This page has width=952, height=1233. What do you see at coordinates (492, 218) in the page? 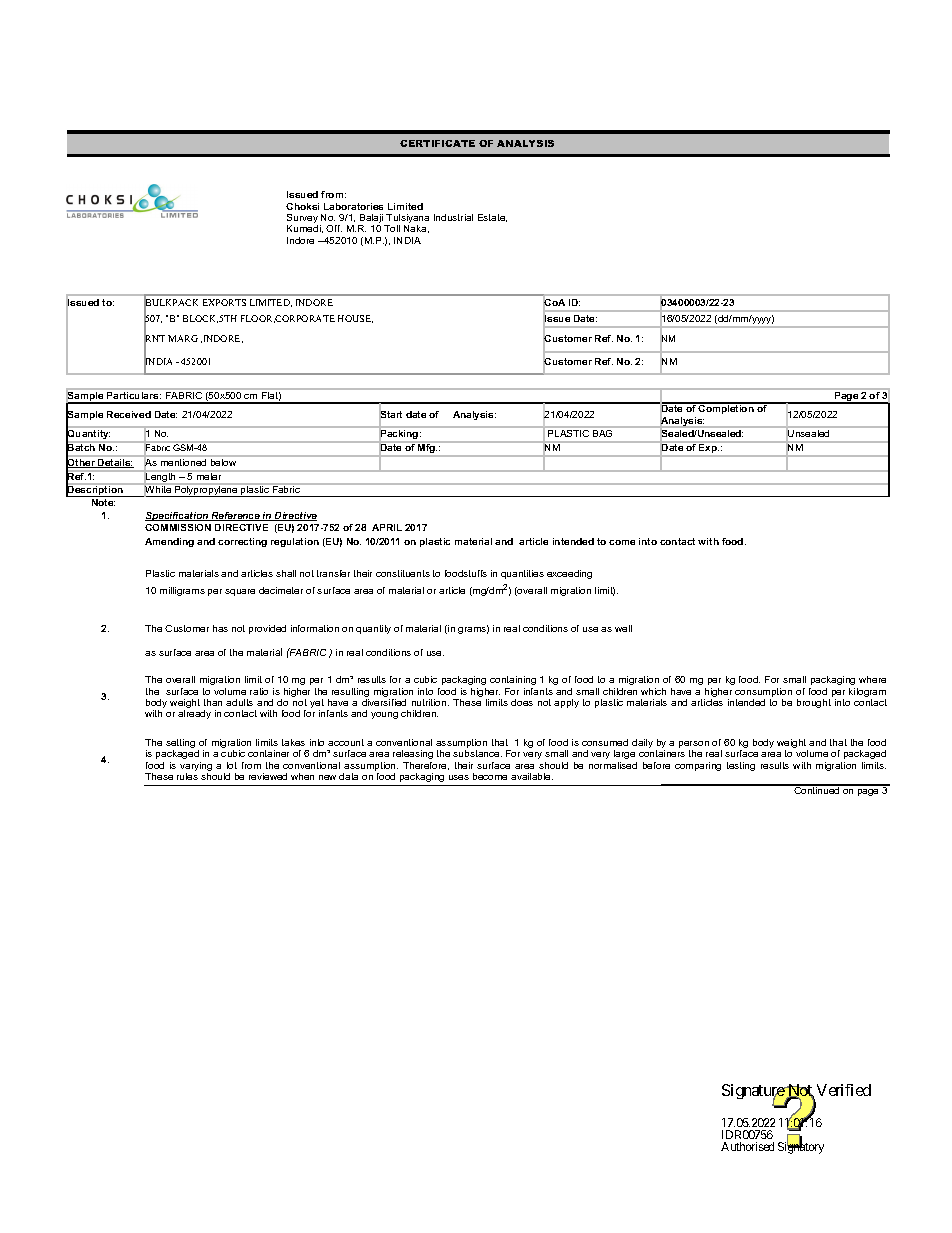
I see `Estate` at bounding box center [492, 218].
